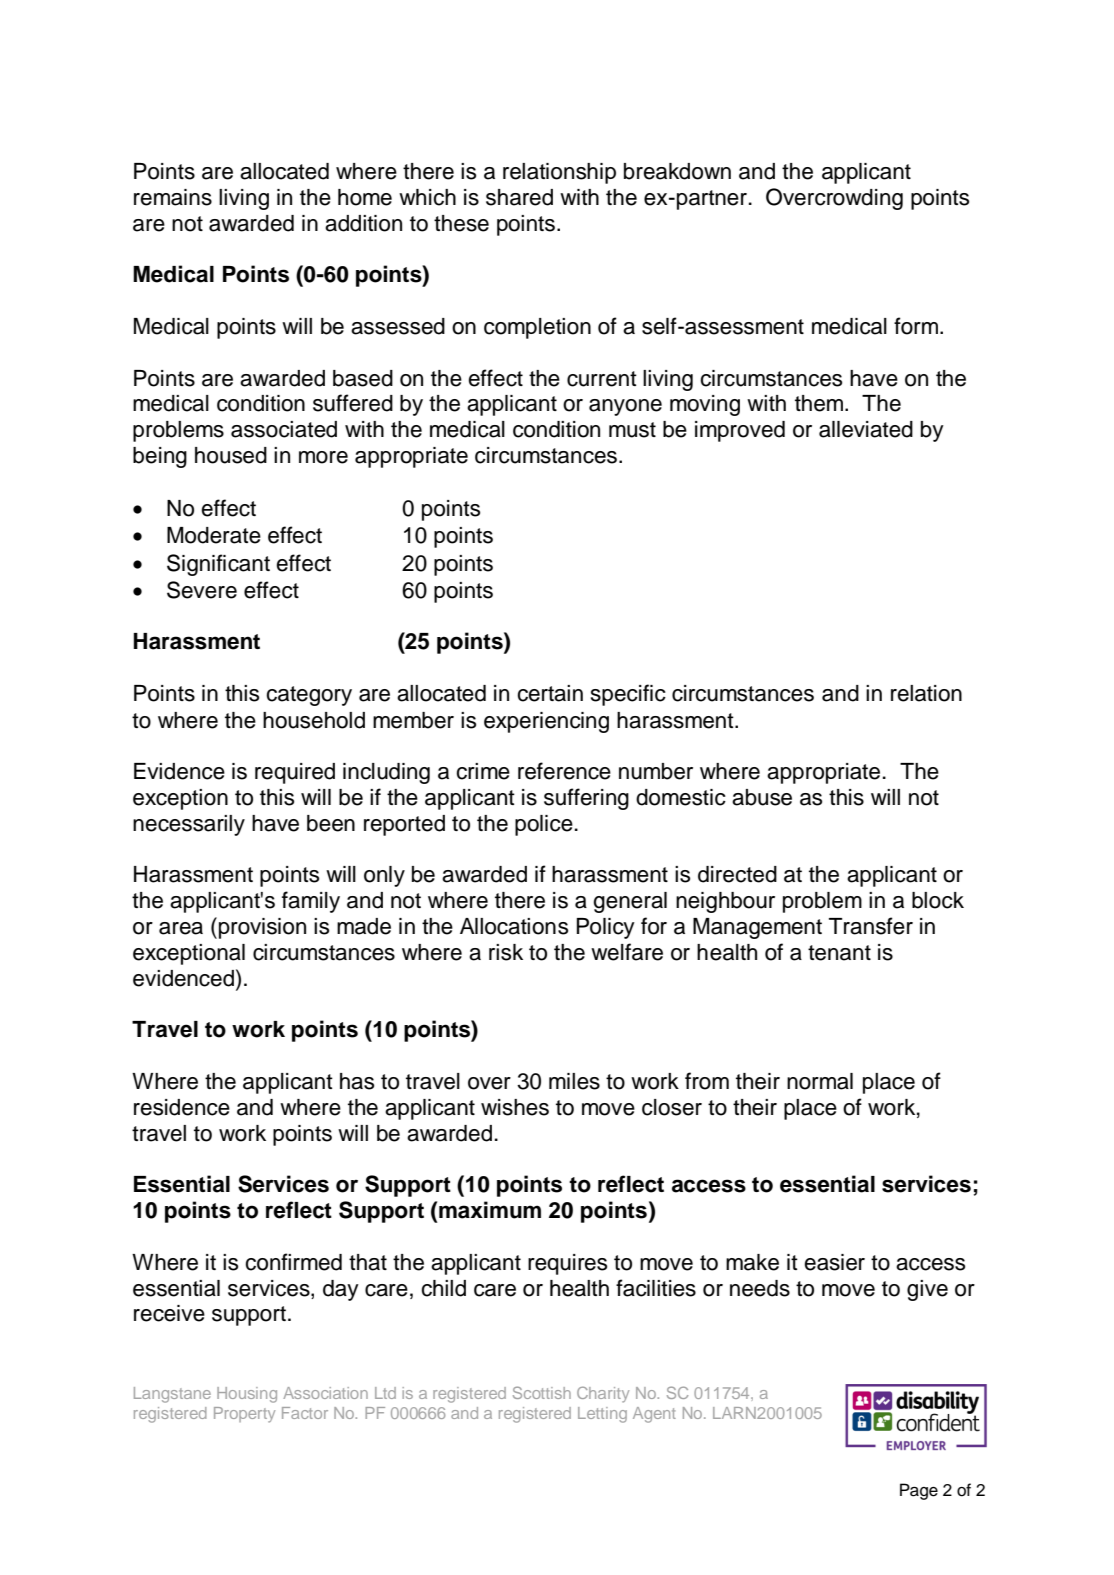  Describe the element at coordinates (244, 1415) in the page. I see `Property` at that location.
